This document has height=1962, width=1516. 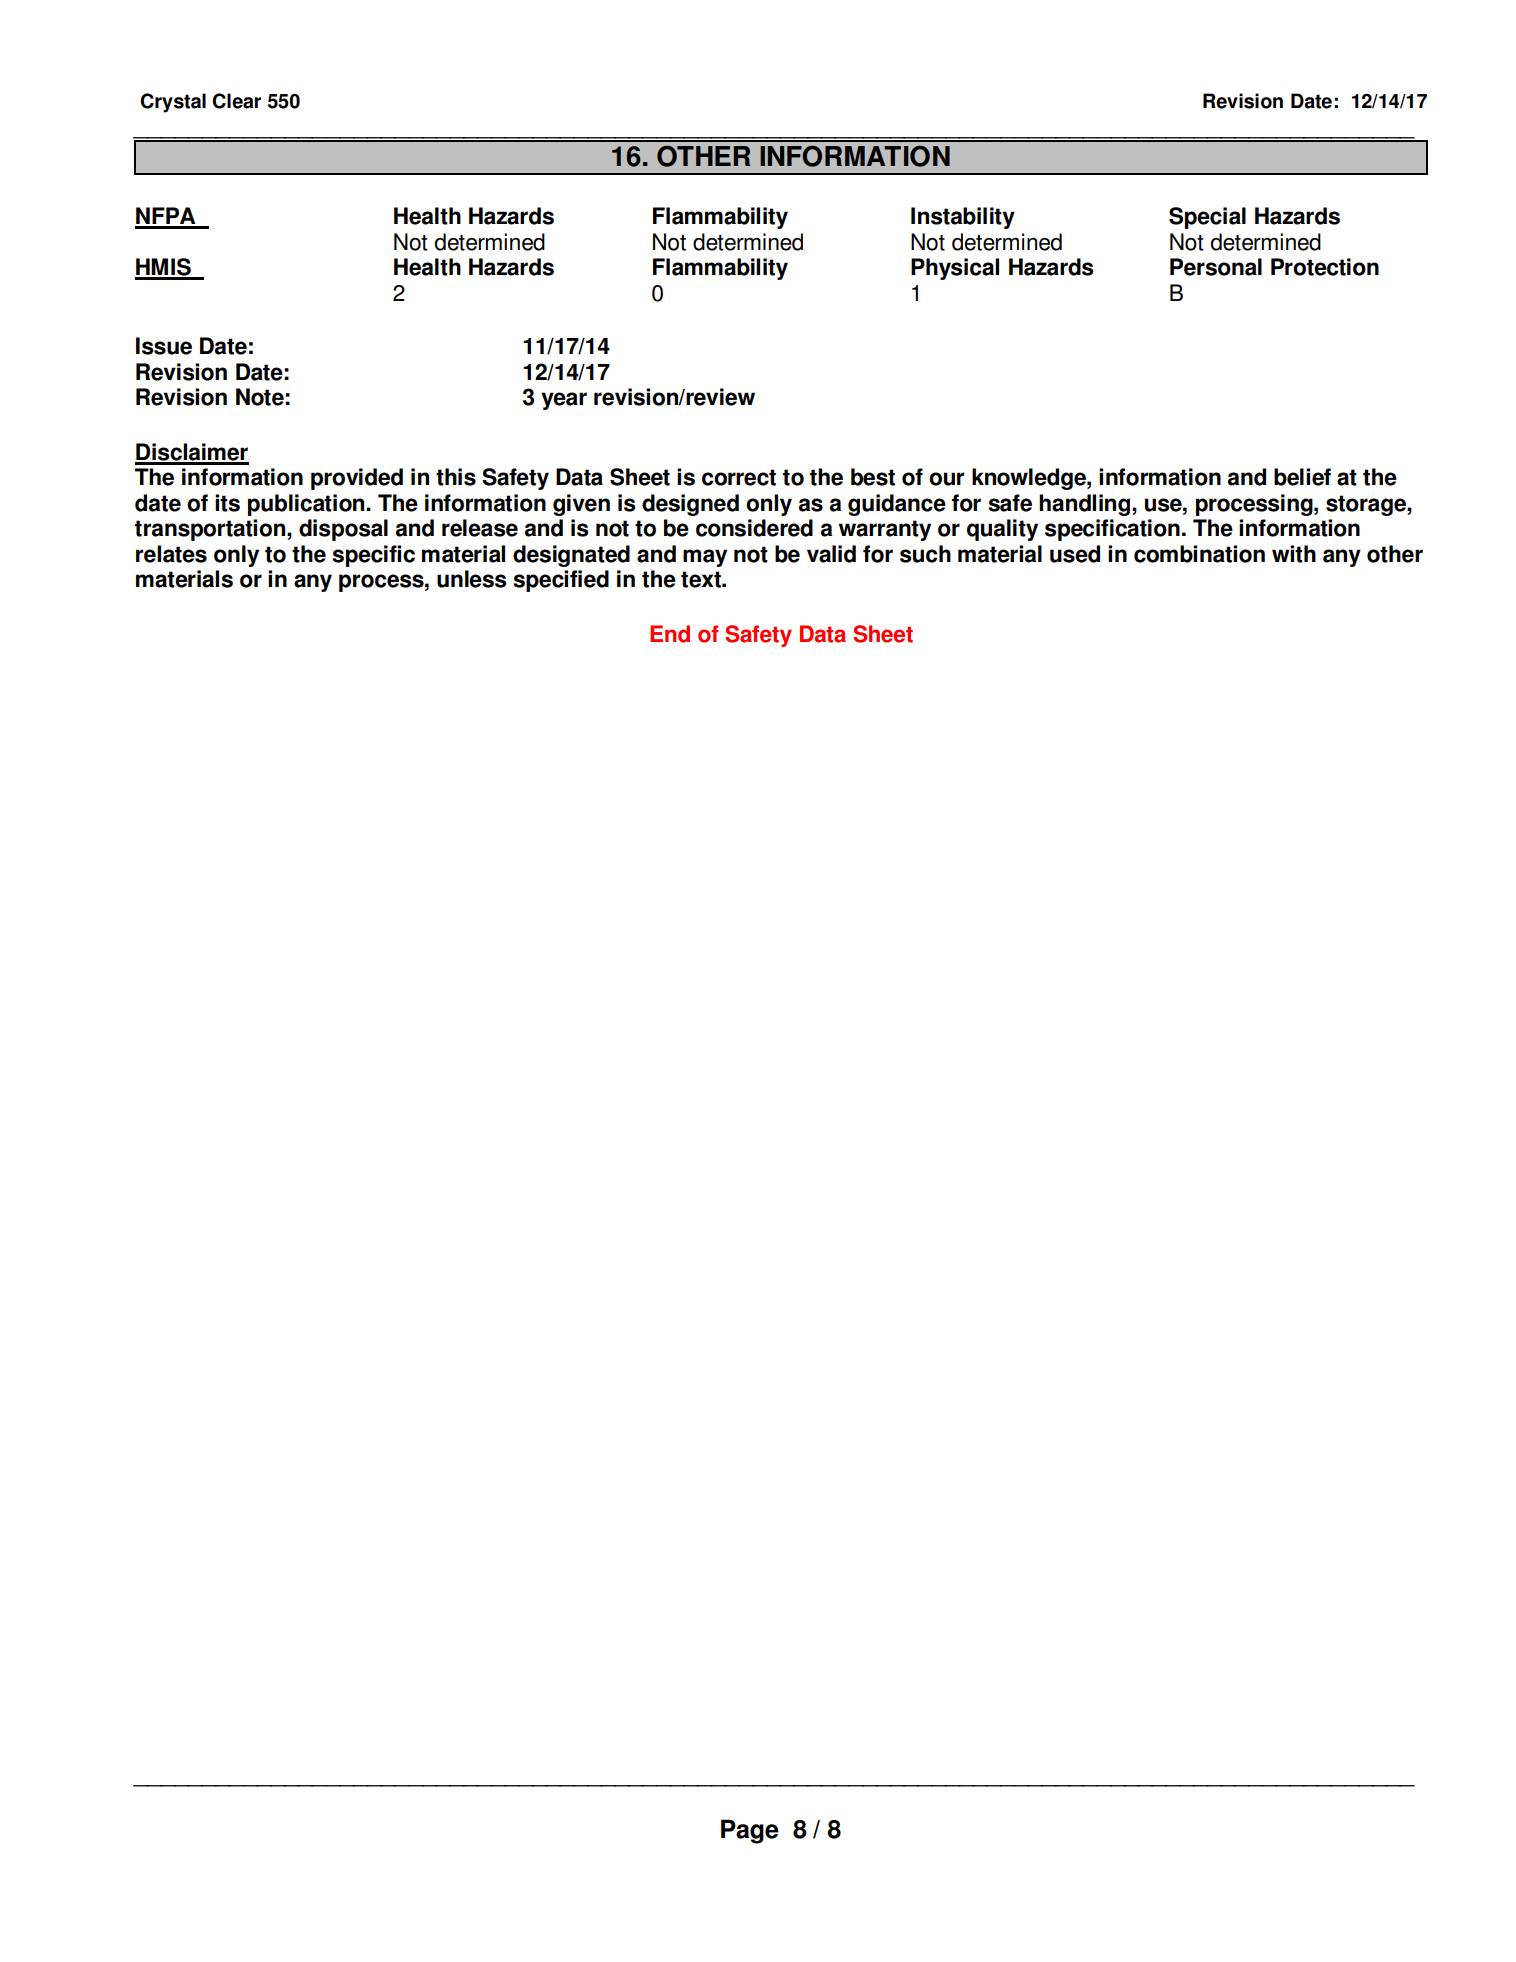 I want to click on unless, so click(x=472, y=579).
